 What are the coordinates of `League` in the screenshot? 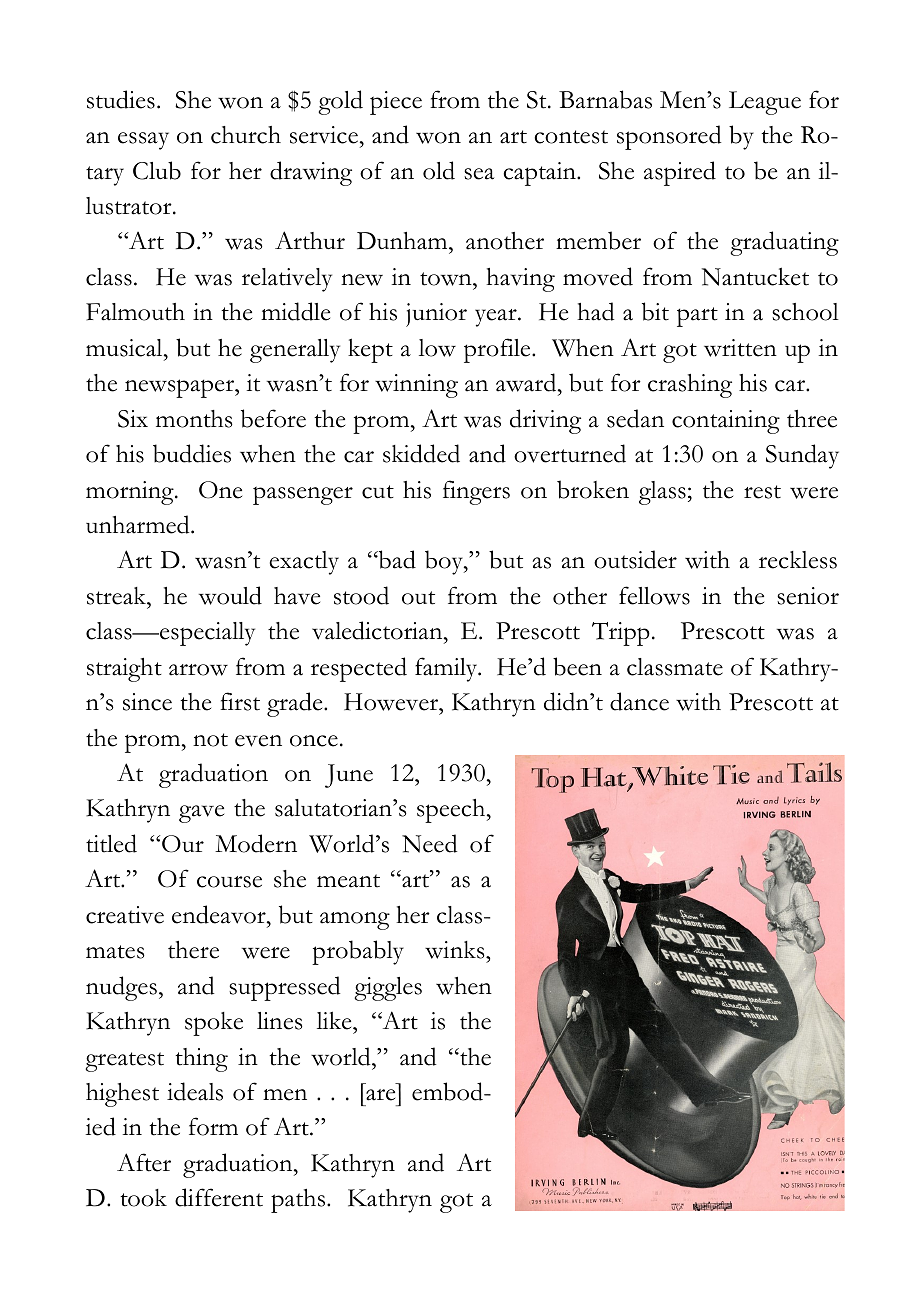 It's located at (765, 103).
